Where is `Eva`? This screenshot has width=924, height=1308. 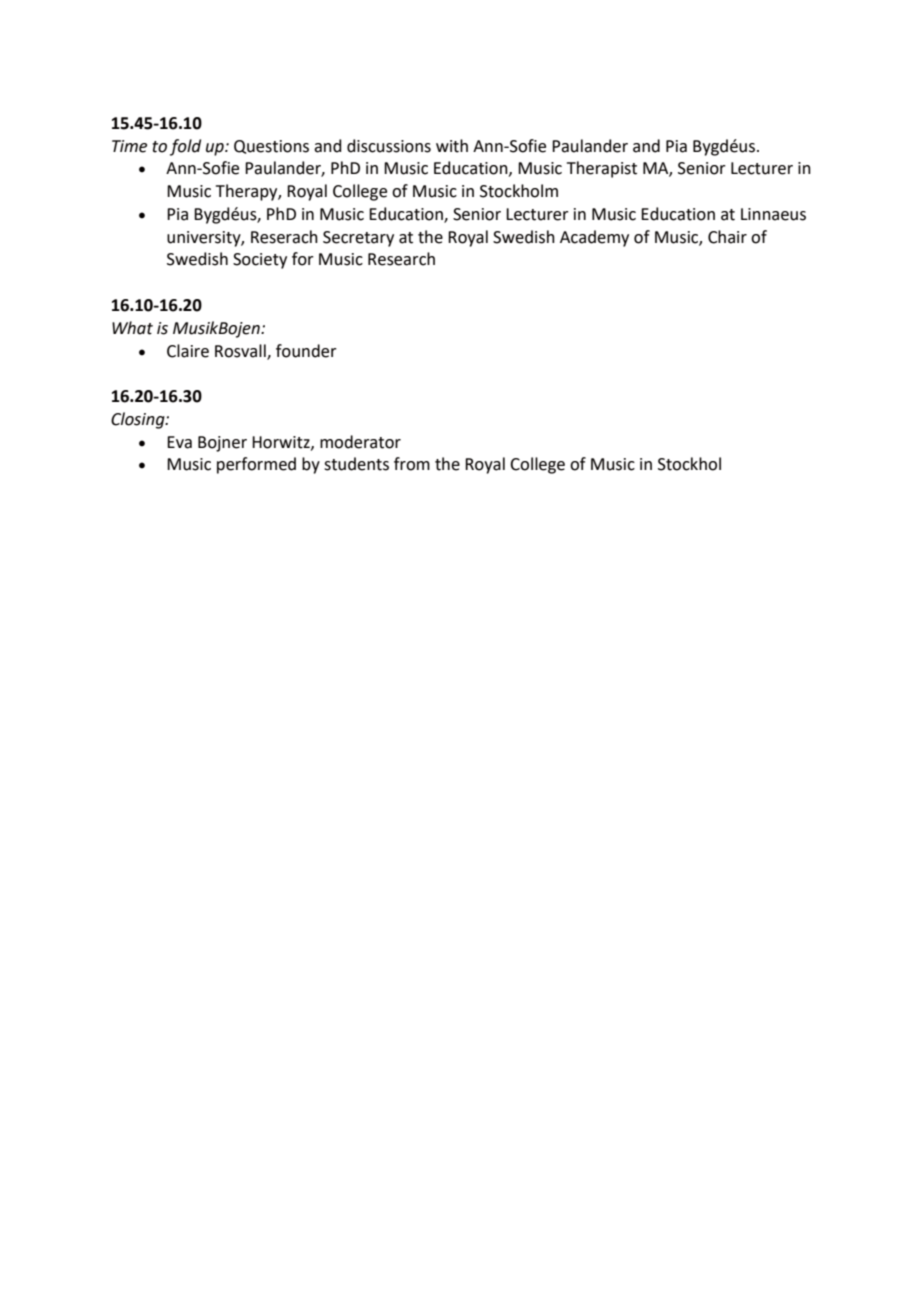 Eva is located at coordinates (179, 442).
